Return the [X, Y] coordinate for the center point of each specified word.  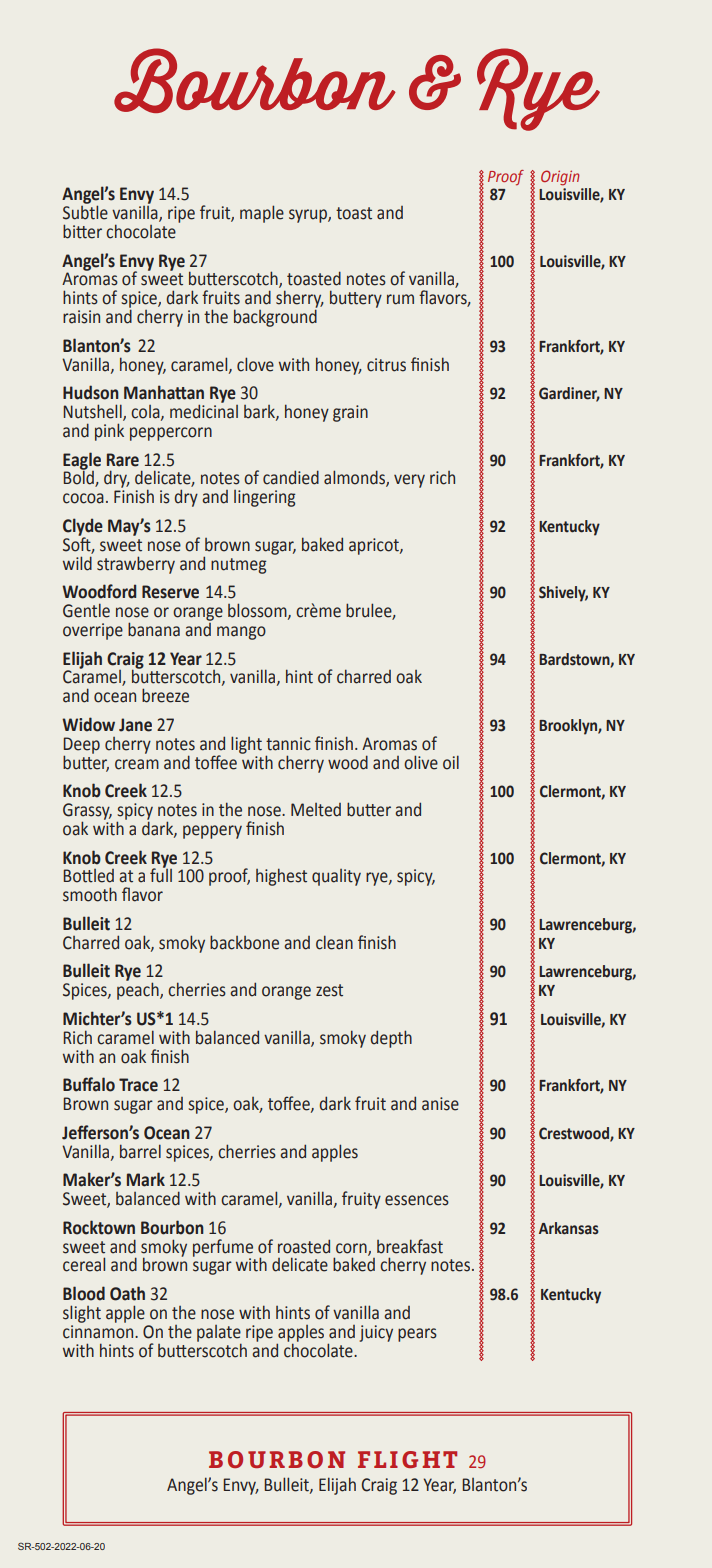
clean [334, 942]
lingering [264, 498]
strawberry [136, 565]
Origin [560, 178]
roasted [304, 1246]
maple [262, 214]
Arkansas [569, 1228]
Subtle [85, 211]
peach [139, 990]
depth [391, 1039]
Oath [127, 1293]
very [409, 481]
